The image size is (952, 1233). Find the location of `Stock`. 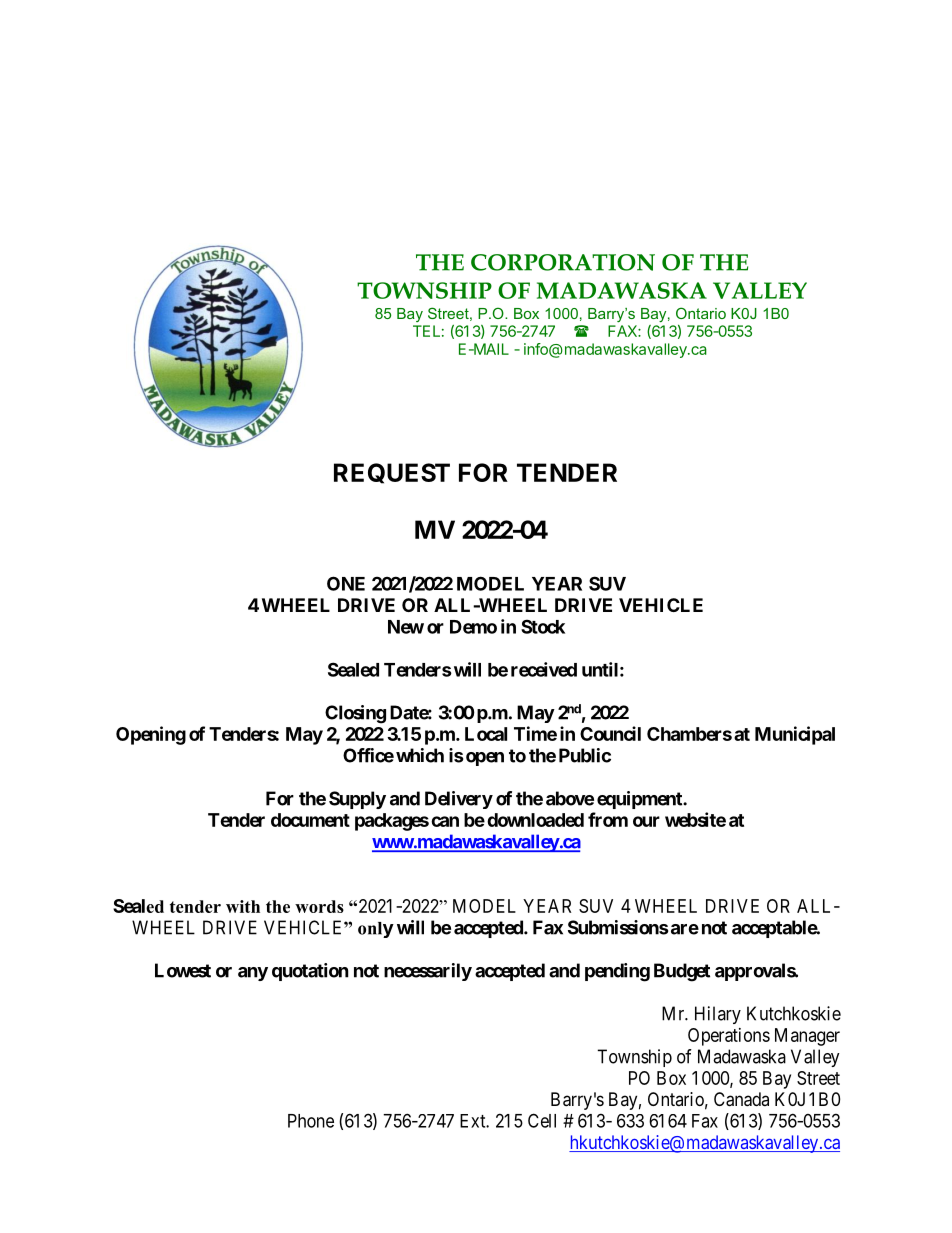

Stock is located at coordinates (543, 626).
